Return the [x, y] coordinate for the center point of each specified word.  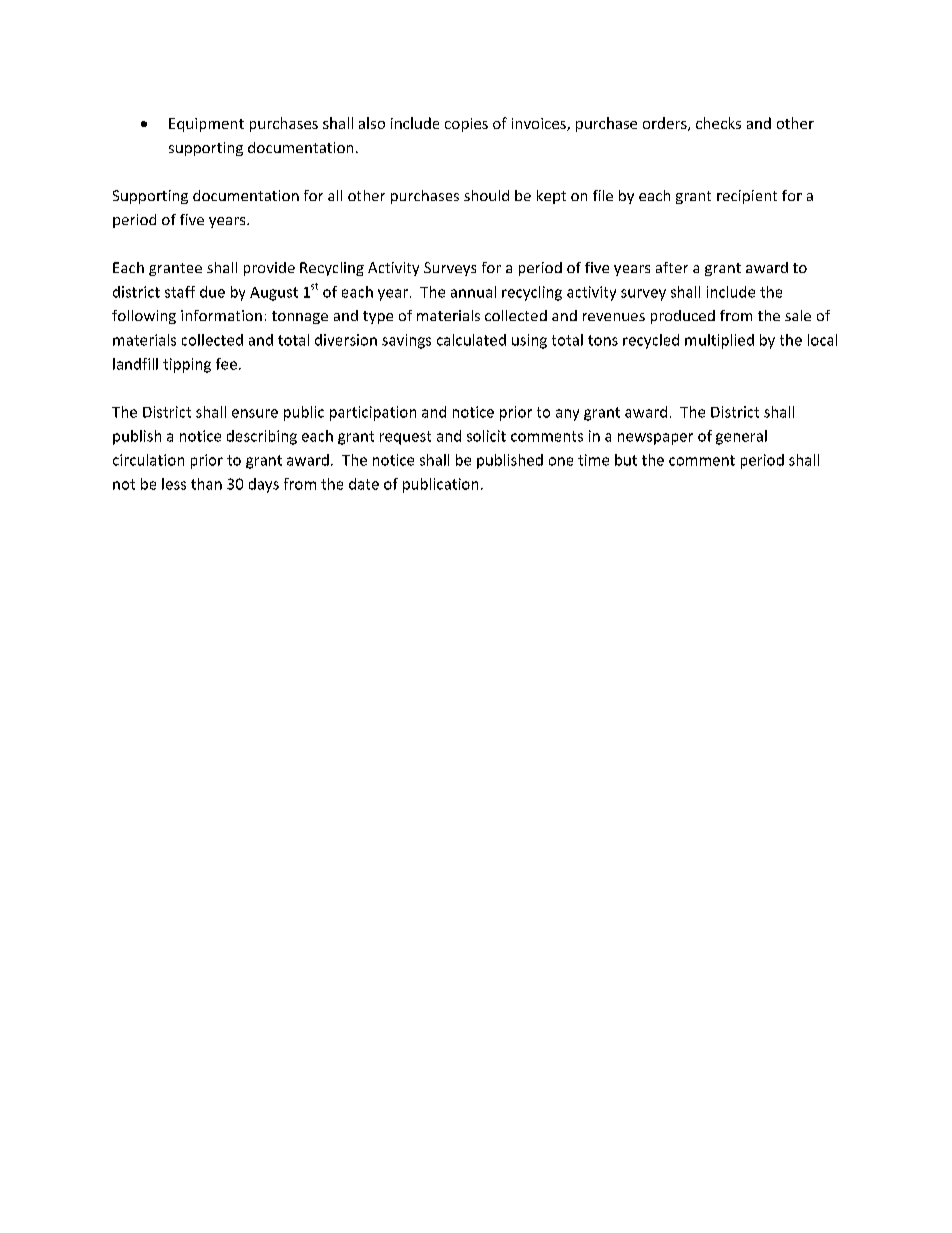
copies [466, 125]
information [221, 315]
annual [473, 292]
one [561, 461]
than [206, 484]
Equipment [206, 125]
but [626, 460]
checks [718, 123]
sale [798, 315]
